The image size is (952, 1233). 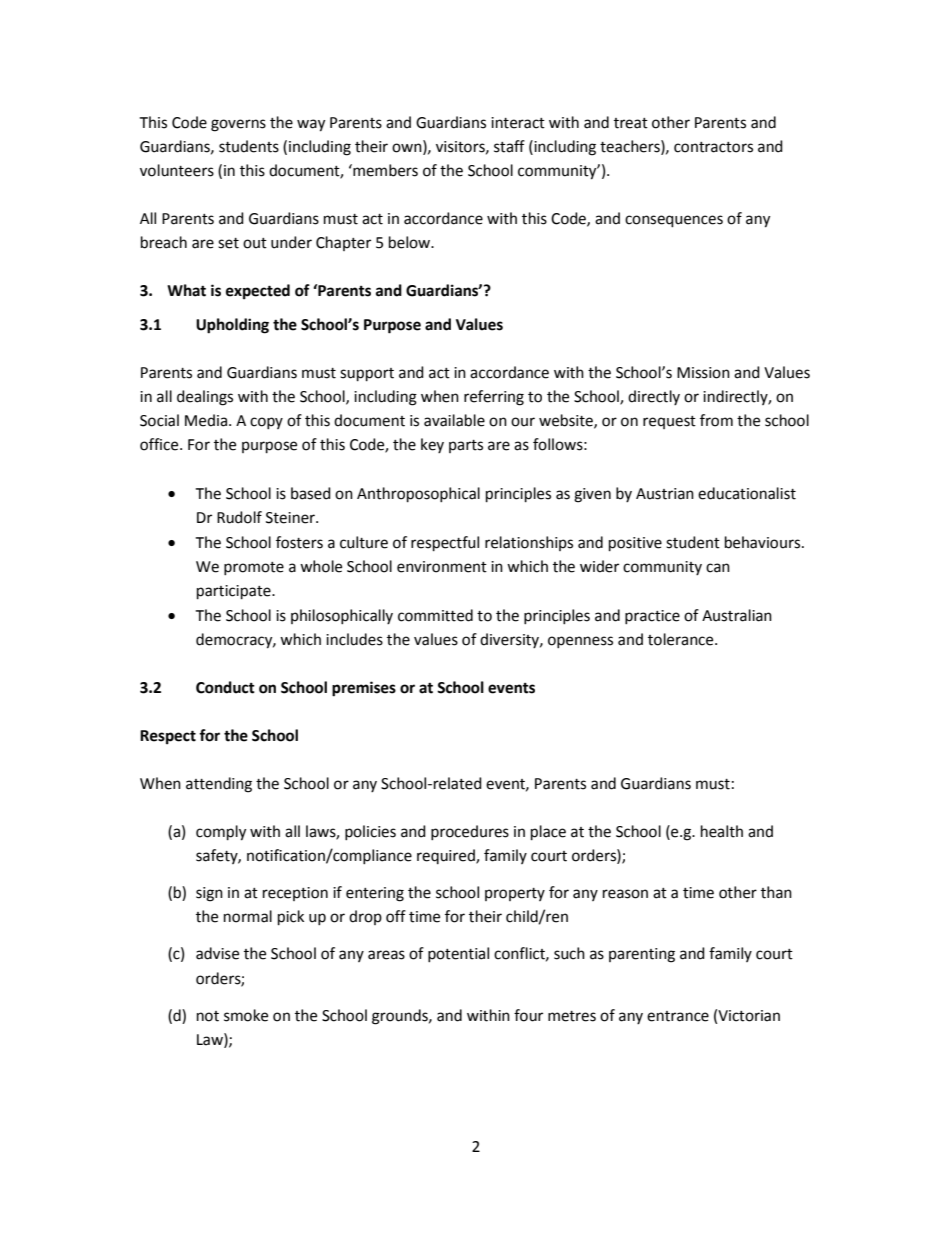 What do you see at coordinates (219, 785) in the screenshot?
I see `attending` at bounding box center [219, 785].
